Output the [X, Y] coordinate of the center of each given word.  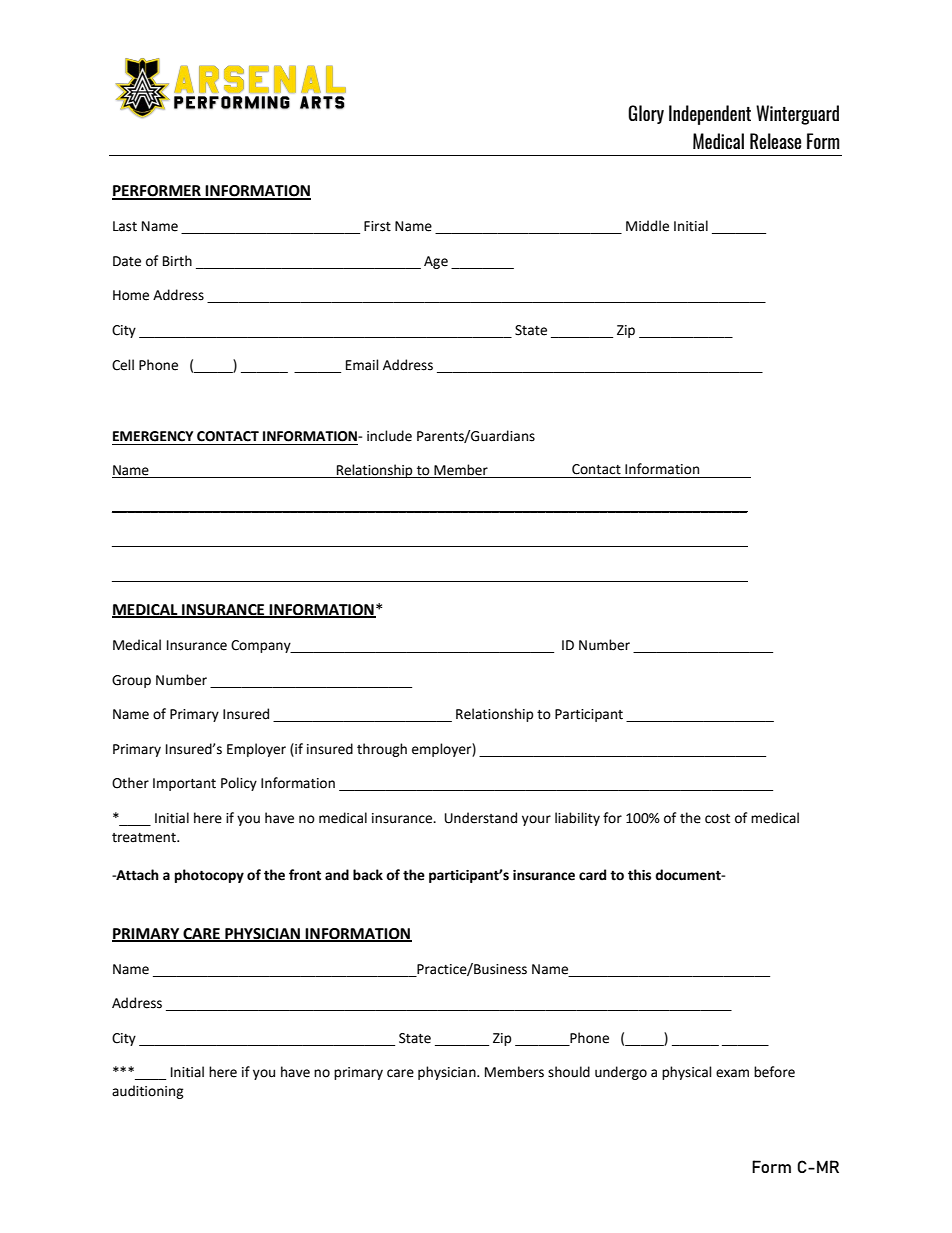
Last [125, 226]
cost [717, 819]
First [377, 226]
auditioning [148, 1092]
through [382, 750]
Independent [710, 115]
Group [131, 681]
